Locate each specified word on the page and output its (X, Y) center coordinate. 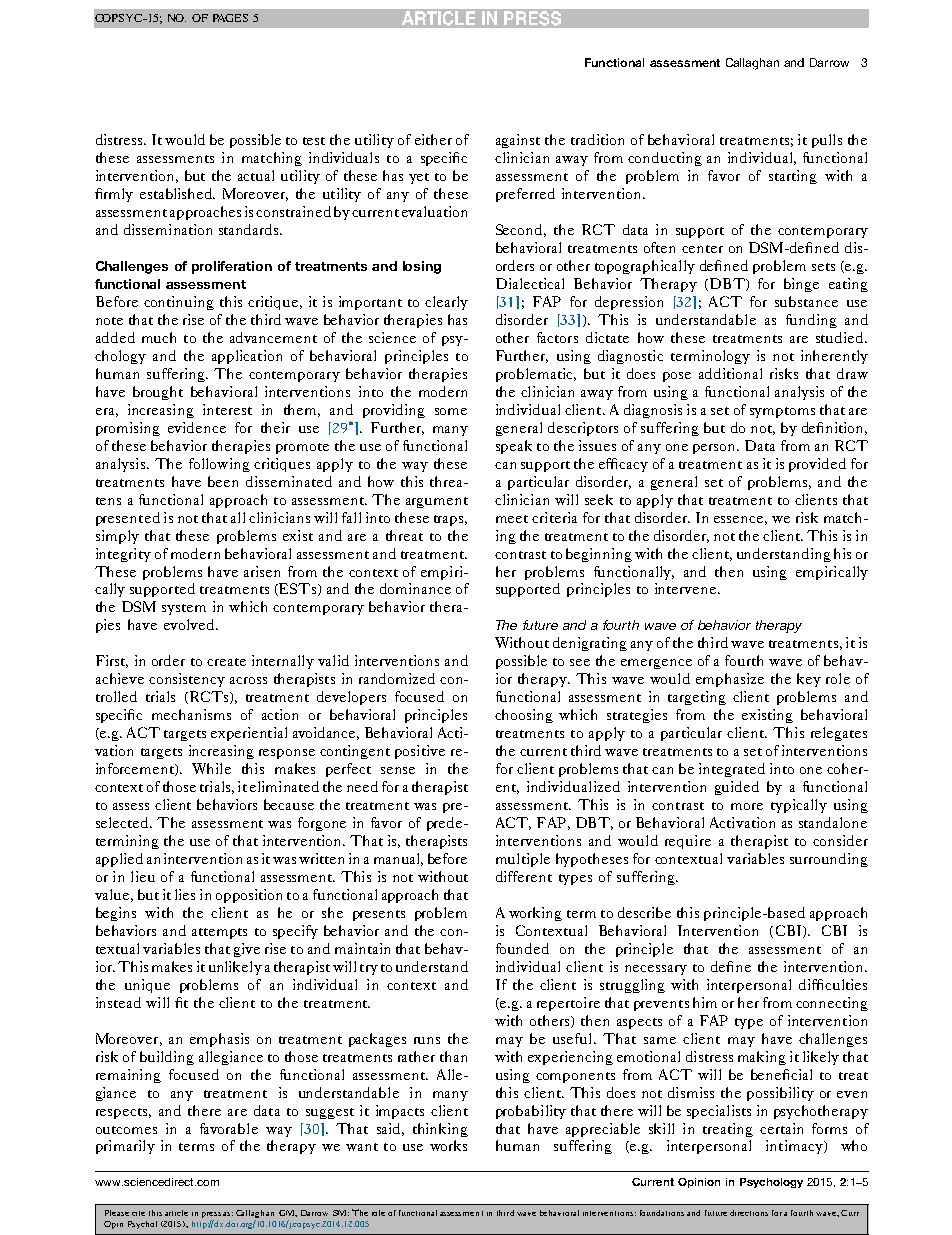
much (159, 337)
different (524, 876)
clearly (446, 303)
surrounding (829, 860)
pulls (827, 141)
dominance (415, 588)
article (176, 1213)
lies (185, 894)
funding (811, 321)
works (448, 1145)
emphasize (730, 680)
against (518, 141)
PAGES (230, 18)
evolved (189, 624)
